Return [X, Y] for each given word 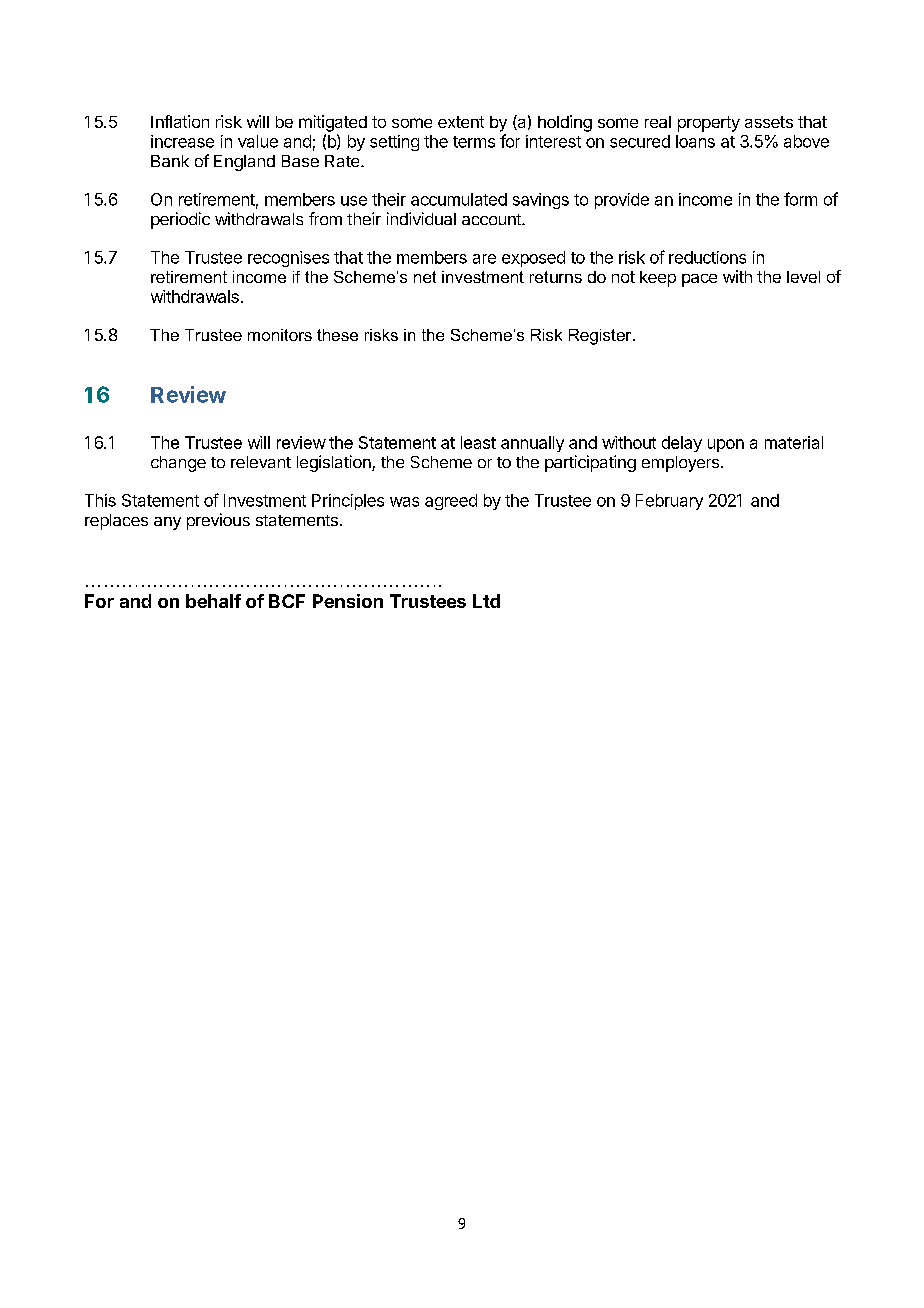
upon [726, 445]
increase [182, 141]
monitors [280, 335]
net [425, 277]
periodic [180, 220]
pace [699, 280]
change [178, 464]
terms [474, 142]
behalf [213, 601]
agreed [451, 502]
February [669, 502]
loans [695, 141]
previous [218, 521]
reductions [707, 257]
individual [421, 218]
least [478, 442]
